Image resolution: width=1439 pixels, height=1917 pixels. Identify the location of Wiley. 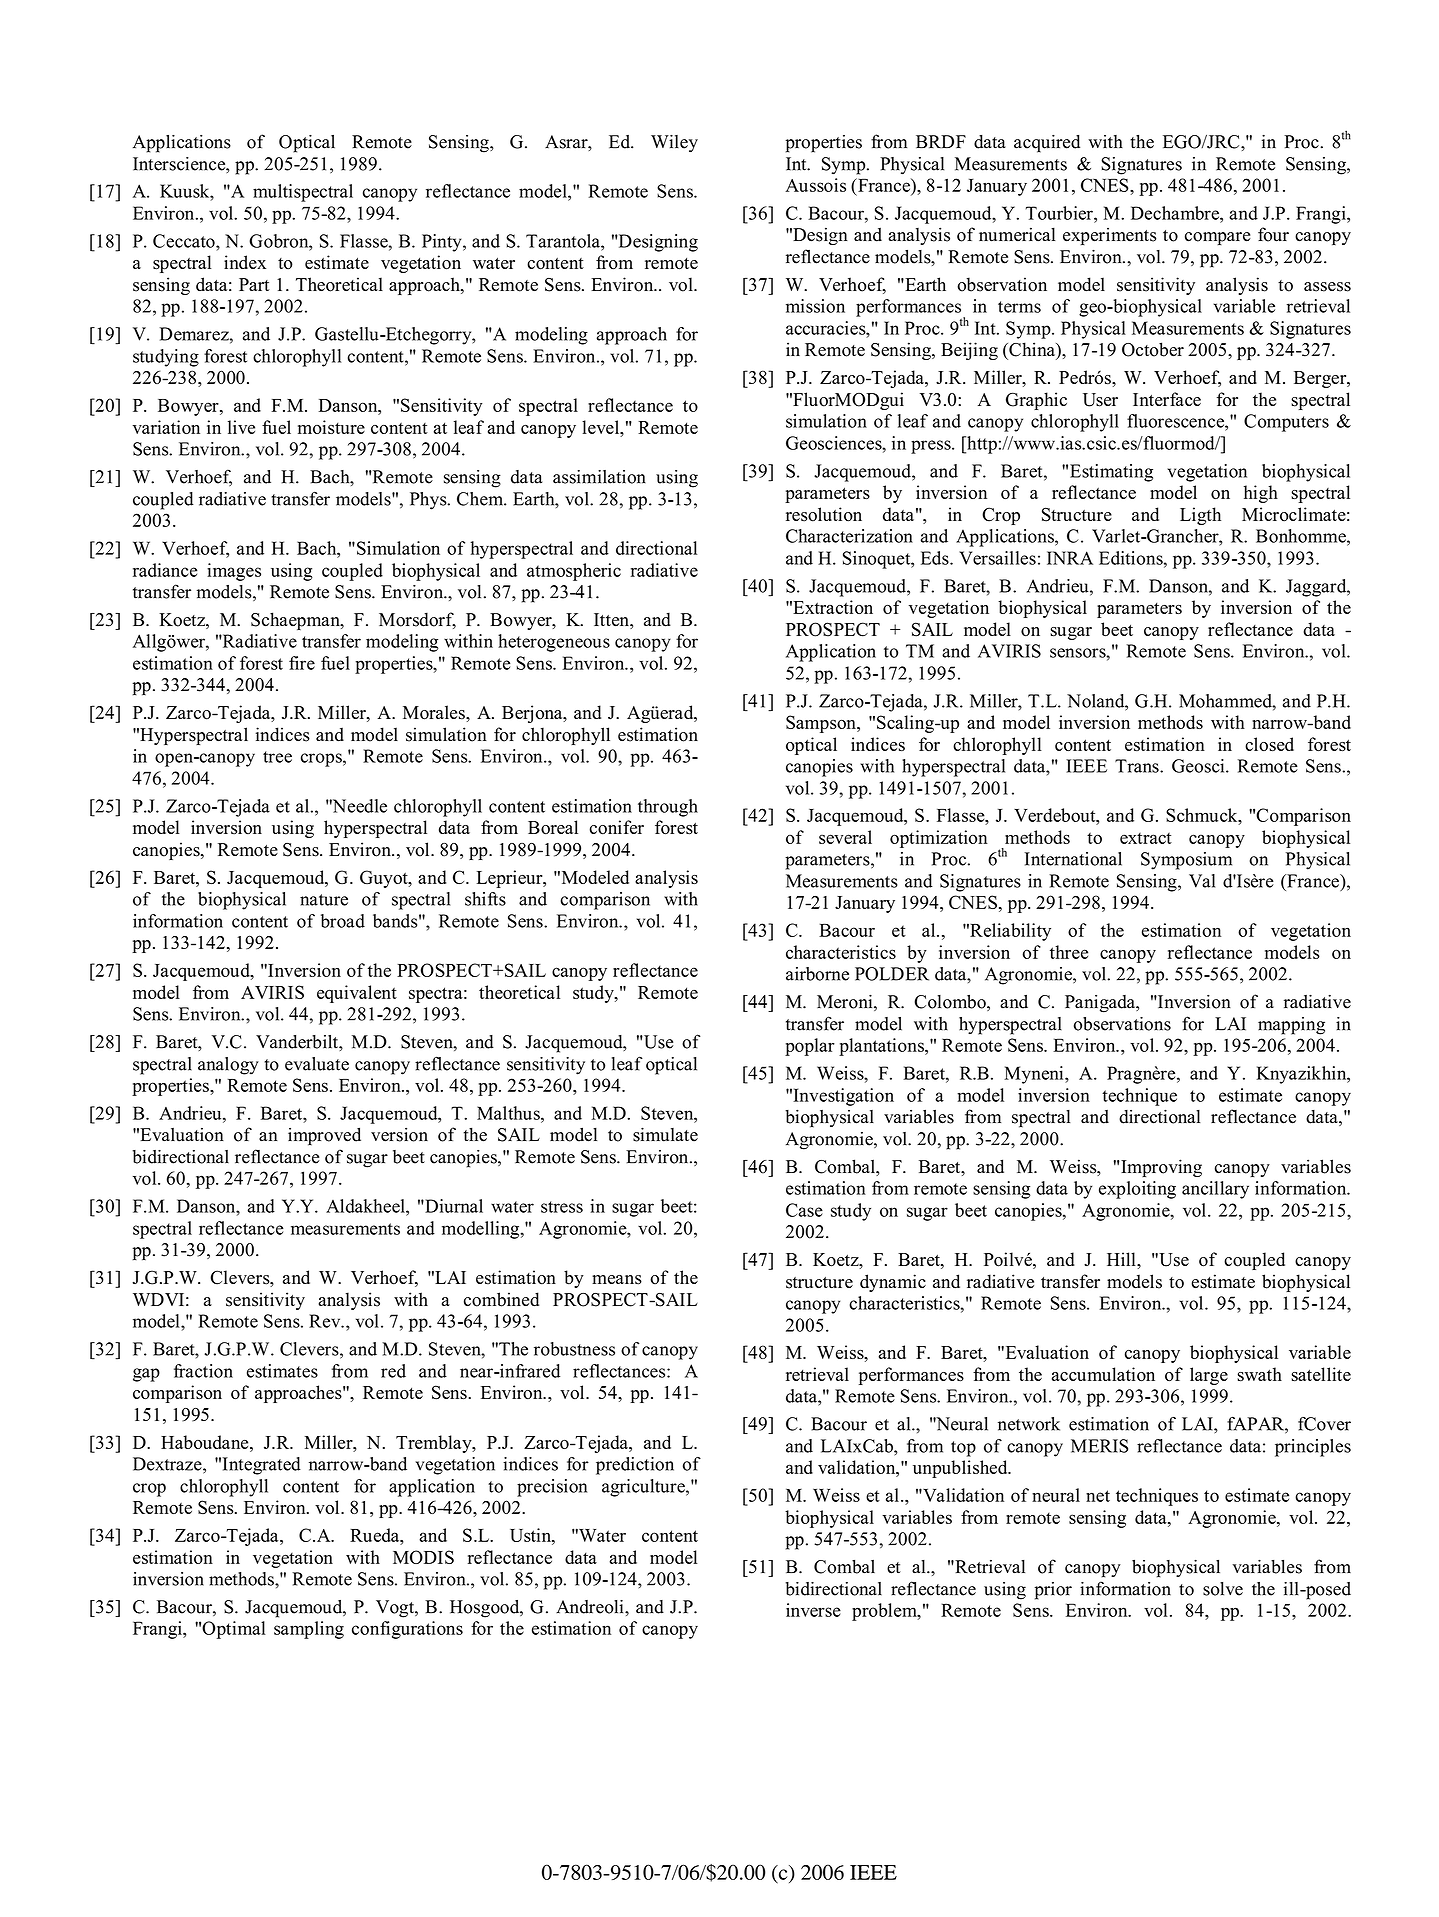
(674, 143).
